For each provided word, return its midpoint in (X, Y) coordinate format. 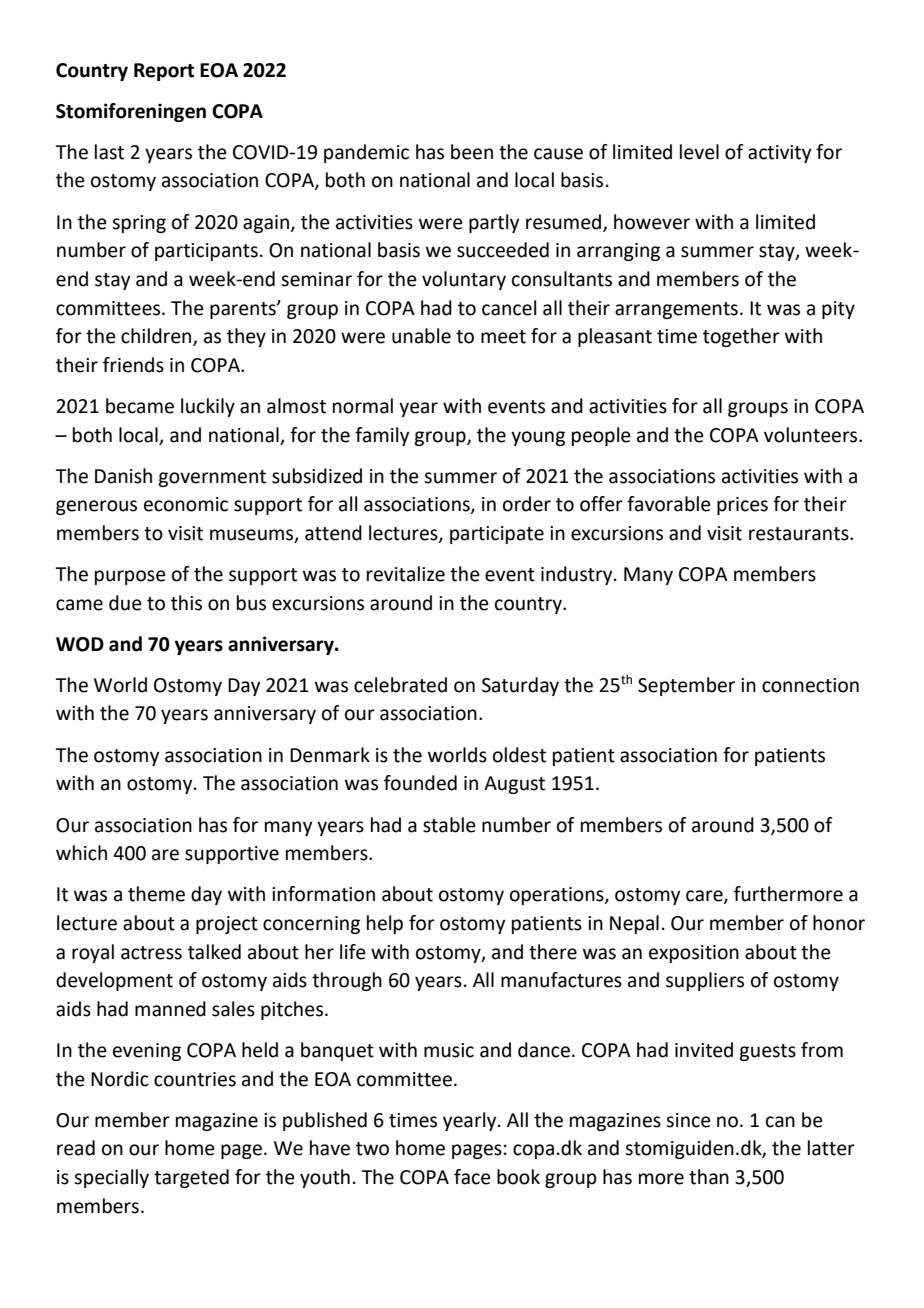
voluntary (464, 280)
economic (186, 504)
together (741, 337)
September (686, 686)
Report (164, 72)
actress (151, 953)
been (472, 152)
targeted (191, 1178)
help (385, 924)
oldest (519, 755)
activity (779, 154)
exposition (694, 954)
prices (742, 506)
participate (497, 535)
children (157, 337)
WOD (80, 644)
